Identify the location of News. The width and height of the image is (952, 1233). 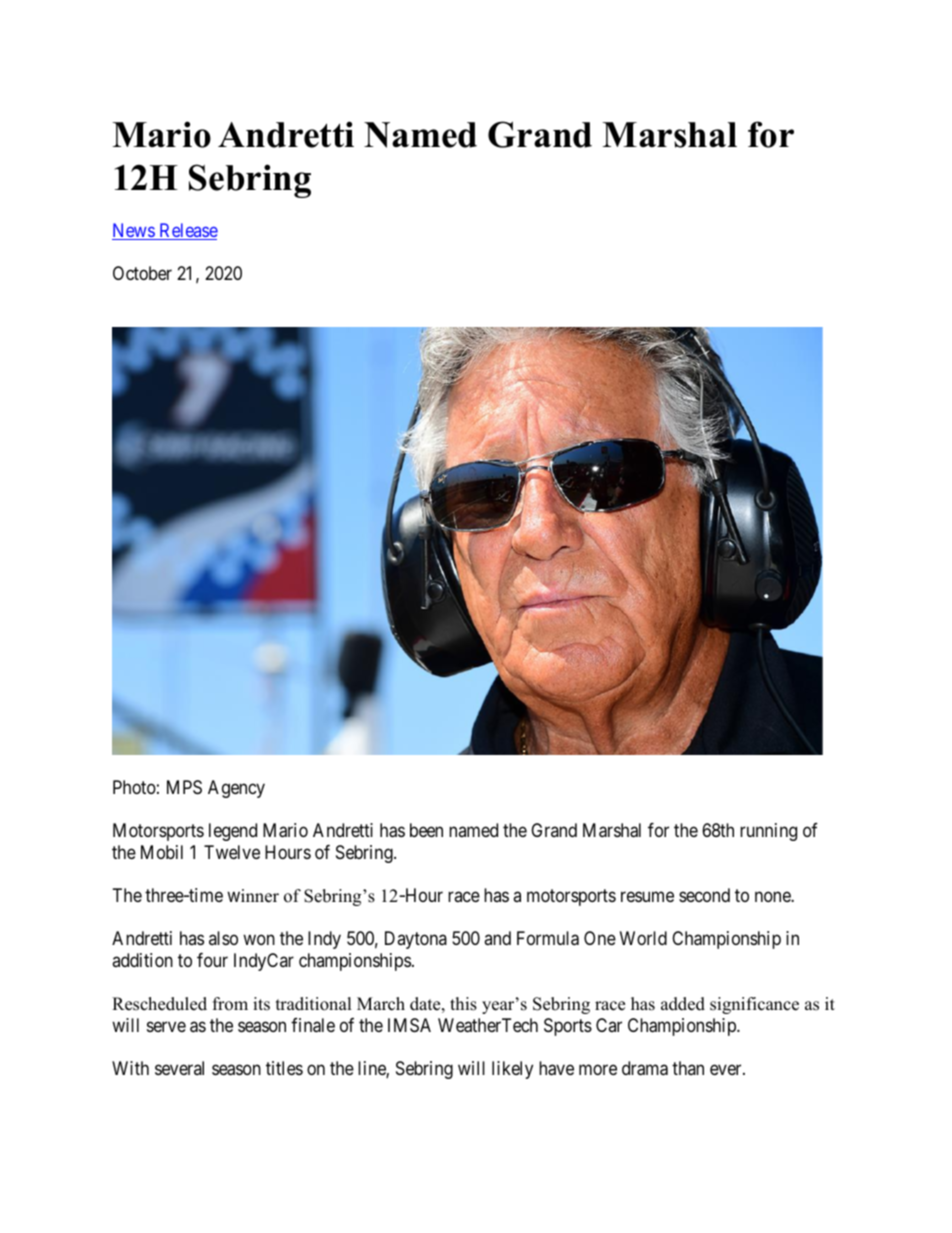
(134, 231).
